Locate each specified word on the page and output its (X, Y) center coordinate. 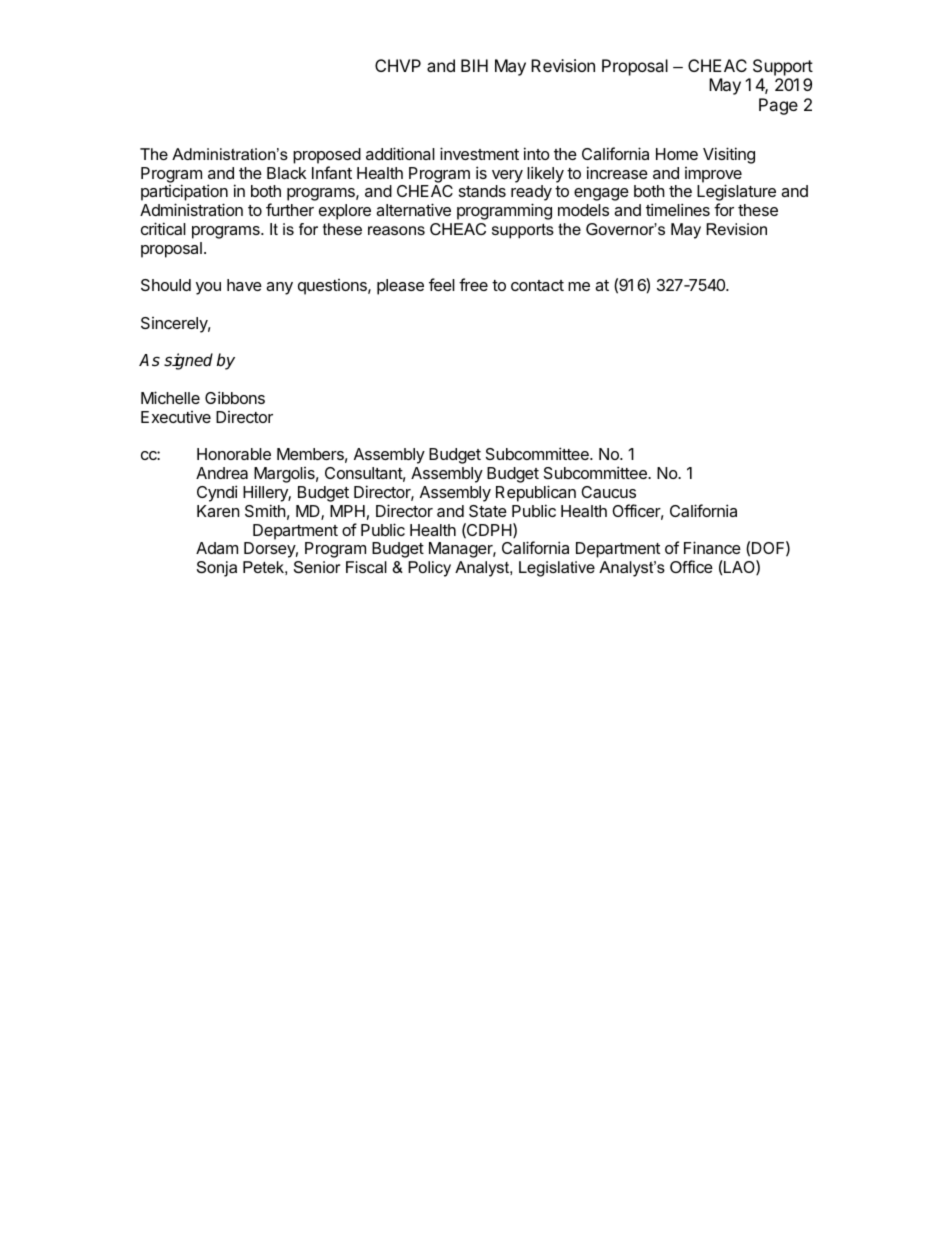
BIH (474, 65)
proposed (327, 156)
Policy (429, 569)
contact (537, 285)
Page (778, 106)
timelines (678, 209)
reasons (396, 230)
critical (163, 228)
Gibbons (235, 397)
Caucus (608, 492)
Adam (217, 548)
